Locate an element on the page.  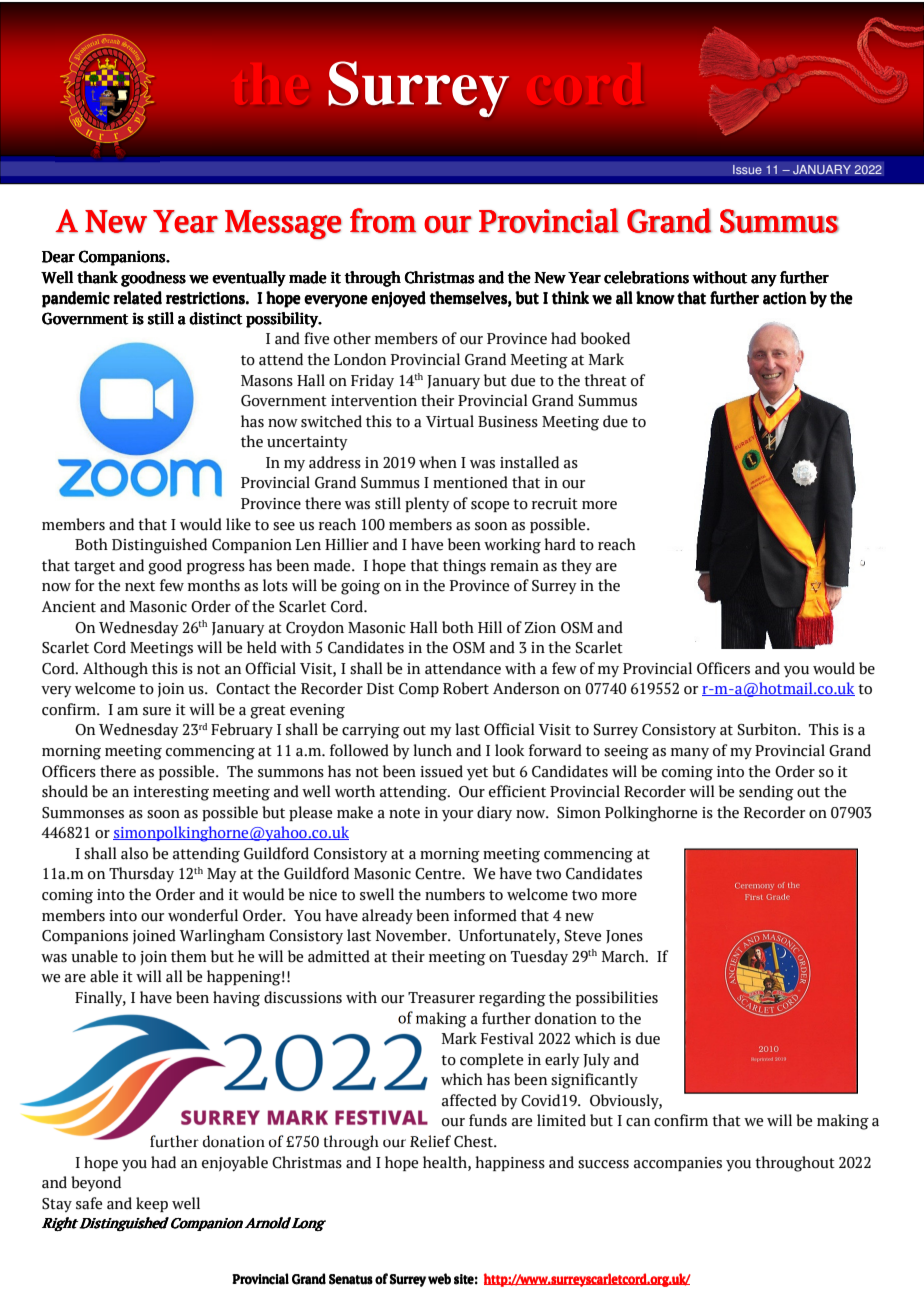
plenty is located at coordinates (427, 505).
